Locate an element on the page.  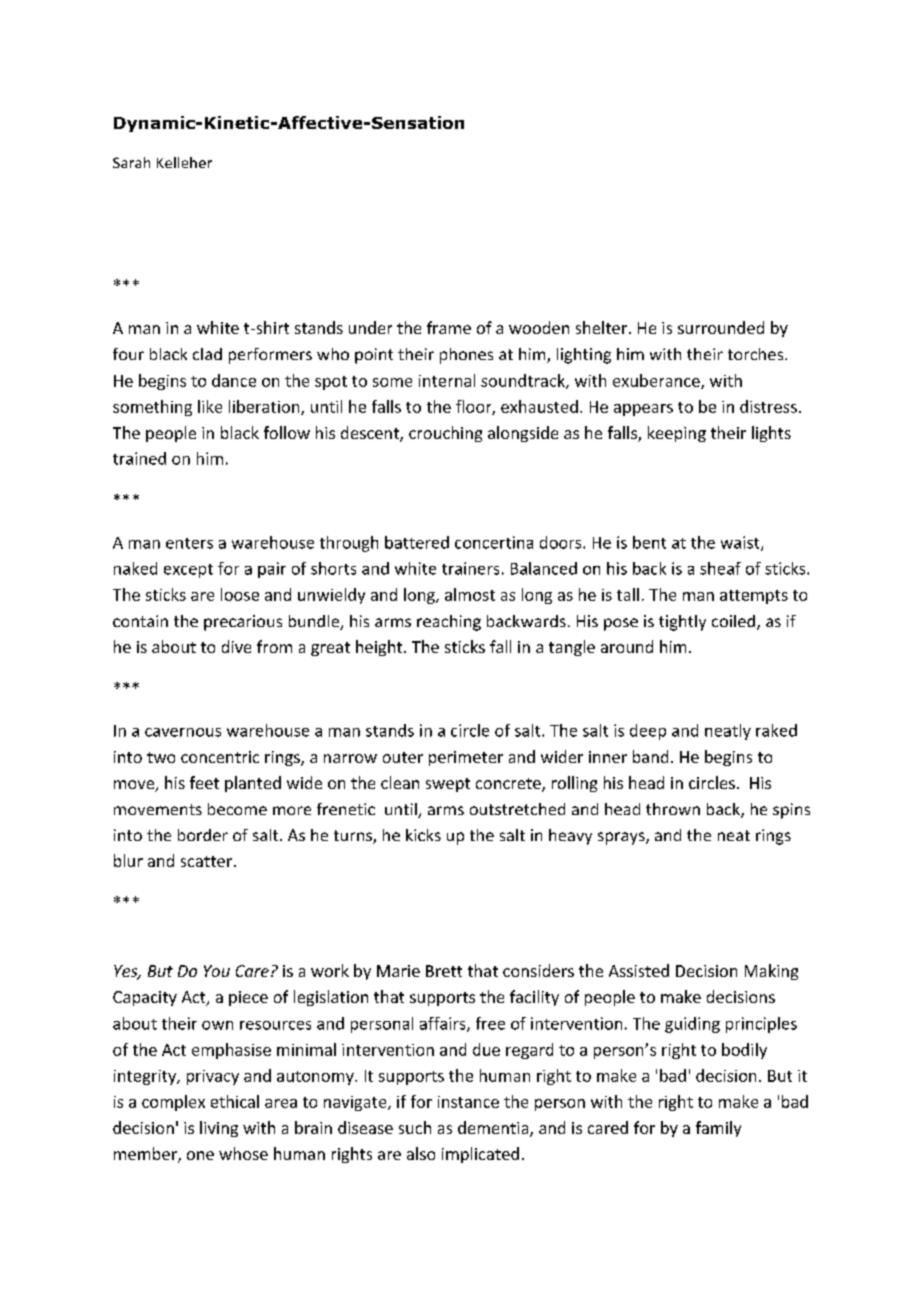
surrounded is located at coordinates (721, 327).
